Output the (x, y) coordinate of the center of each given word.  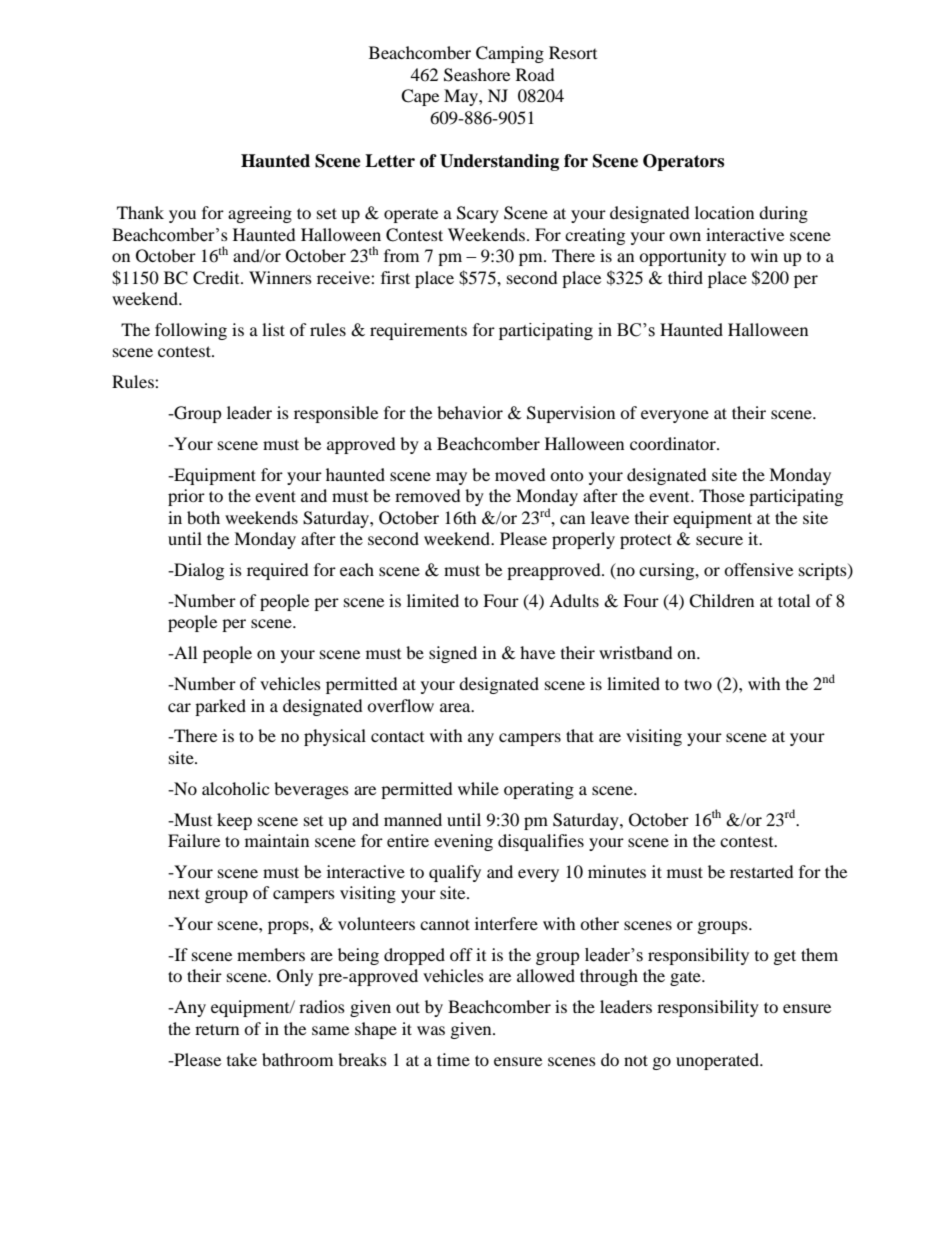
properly (583, 540)
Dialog (198, 571)
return (217, 1029)
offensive (758, 569)
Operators (683, 162)
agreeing (260, 214)
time (453, 1059)
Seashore (477, 75)
